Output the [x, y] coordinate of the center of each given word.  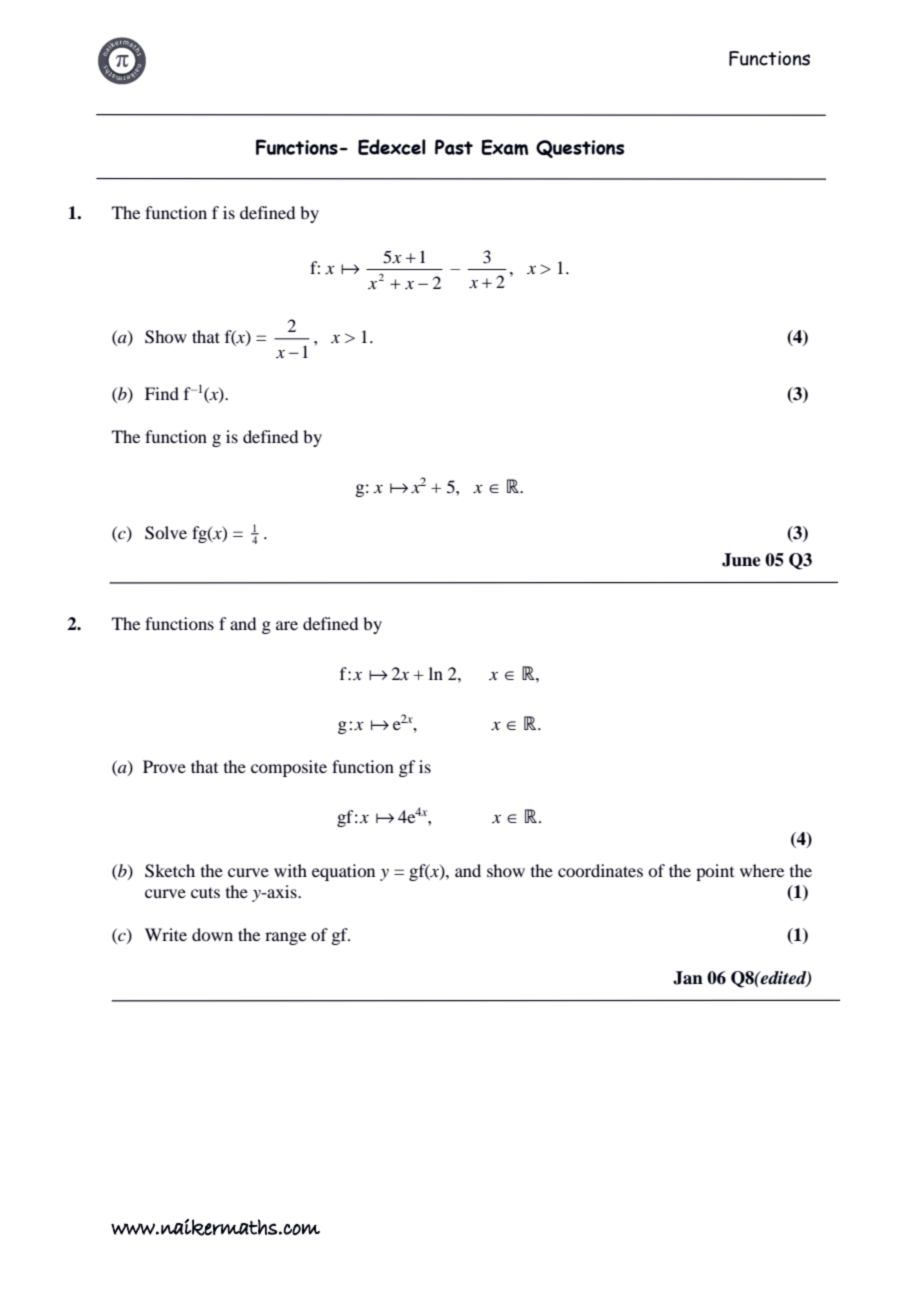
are [287, 625]
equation [343, 872]
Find [162, 393]
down [212, 934]
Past [454, 147]
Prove [164, 766]
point [715, 872]
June [741, 560]
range [285, 938]
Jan [688, 978]
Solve [166, 533]
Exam [504, 147]
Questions [580, 149]
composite [289, 768]
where [762, 870]
